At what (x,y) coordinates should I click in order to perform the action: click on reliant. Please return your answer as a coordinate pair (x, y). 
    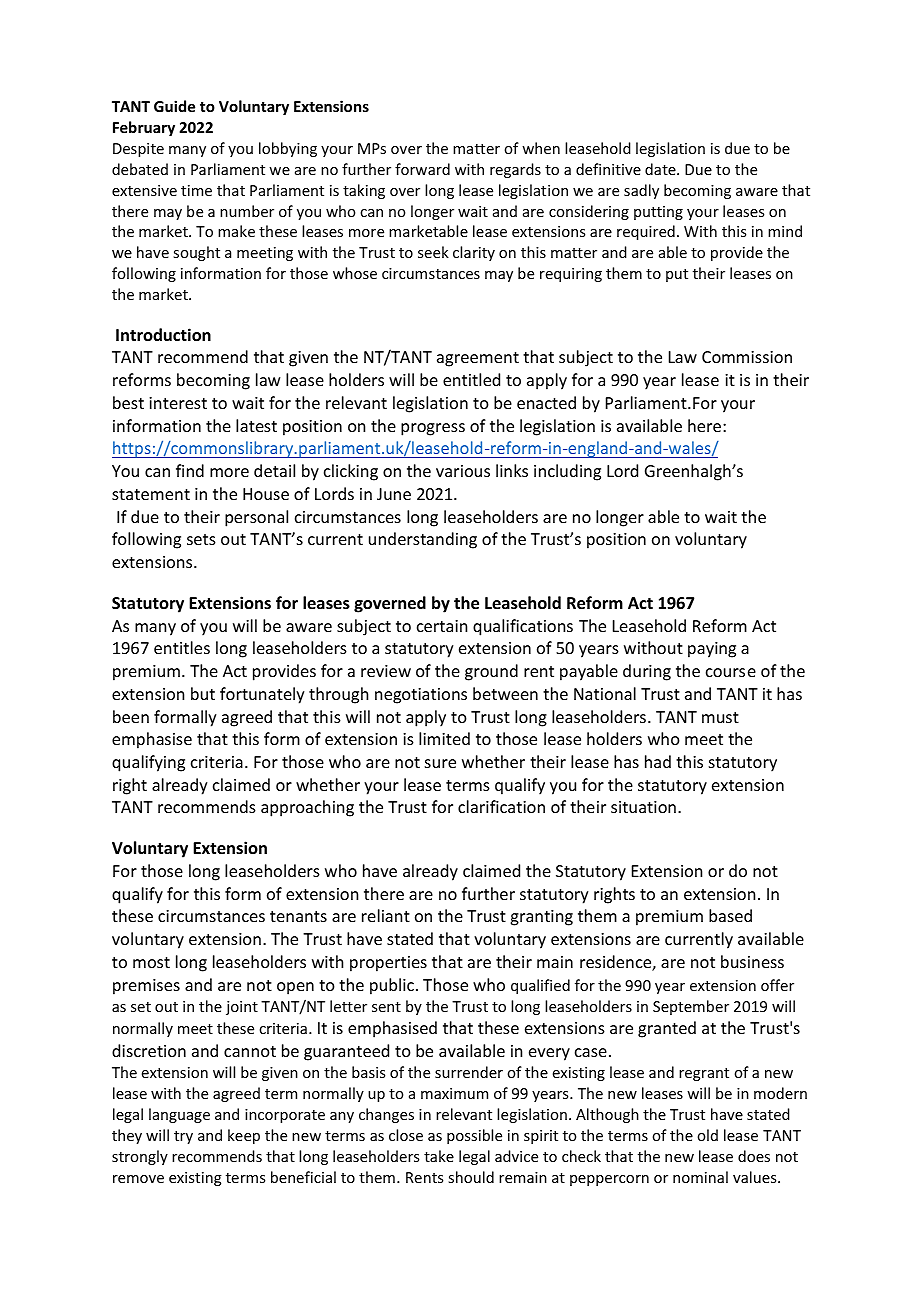
    Looking at the image, I should click on (386, 915).
